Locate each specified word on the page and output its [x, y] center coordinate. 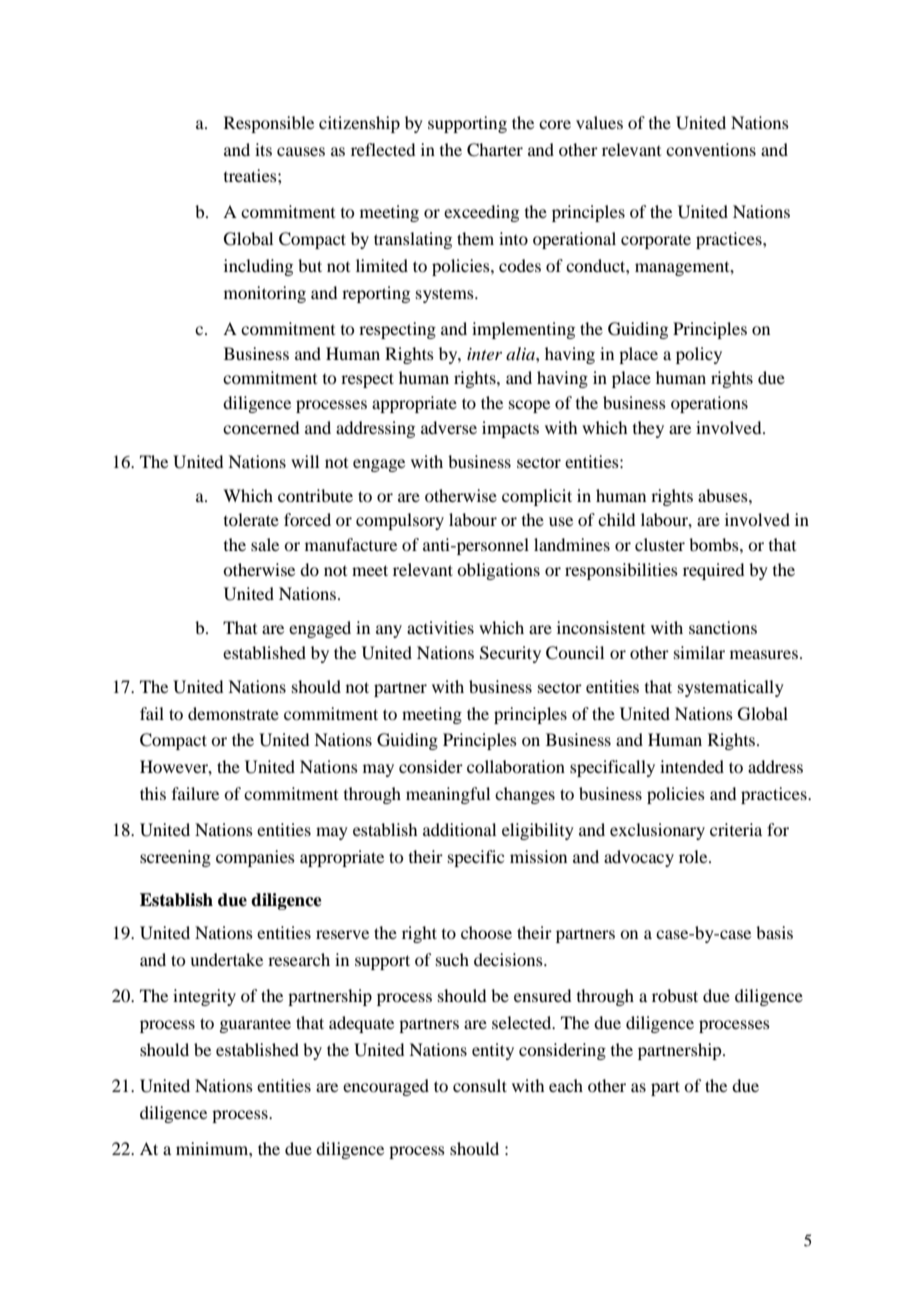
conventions [711, 149]
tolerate [251, 519]
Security [510, 654]
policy [699, 355]
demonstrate [233, 713]
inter [484, 354]
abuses [724, 495]
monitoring [265, 294]
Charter [495, 150]
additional [459, 829]
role [694, 856]
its [263, 149]
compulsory [400, 521]
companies [255, 858]
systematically [731, 688]
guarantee [255, 1025]
